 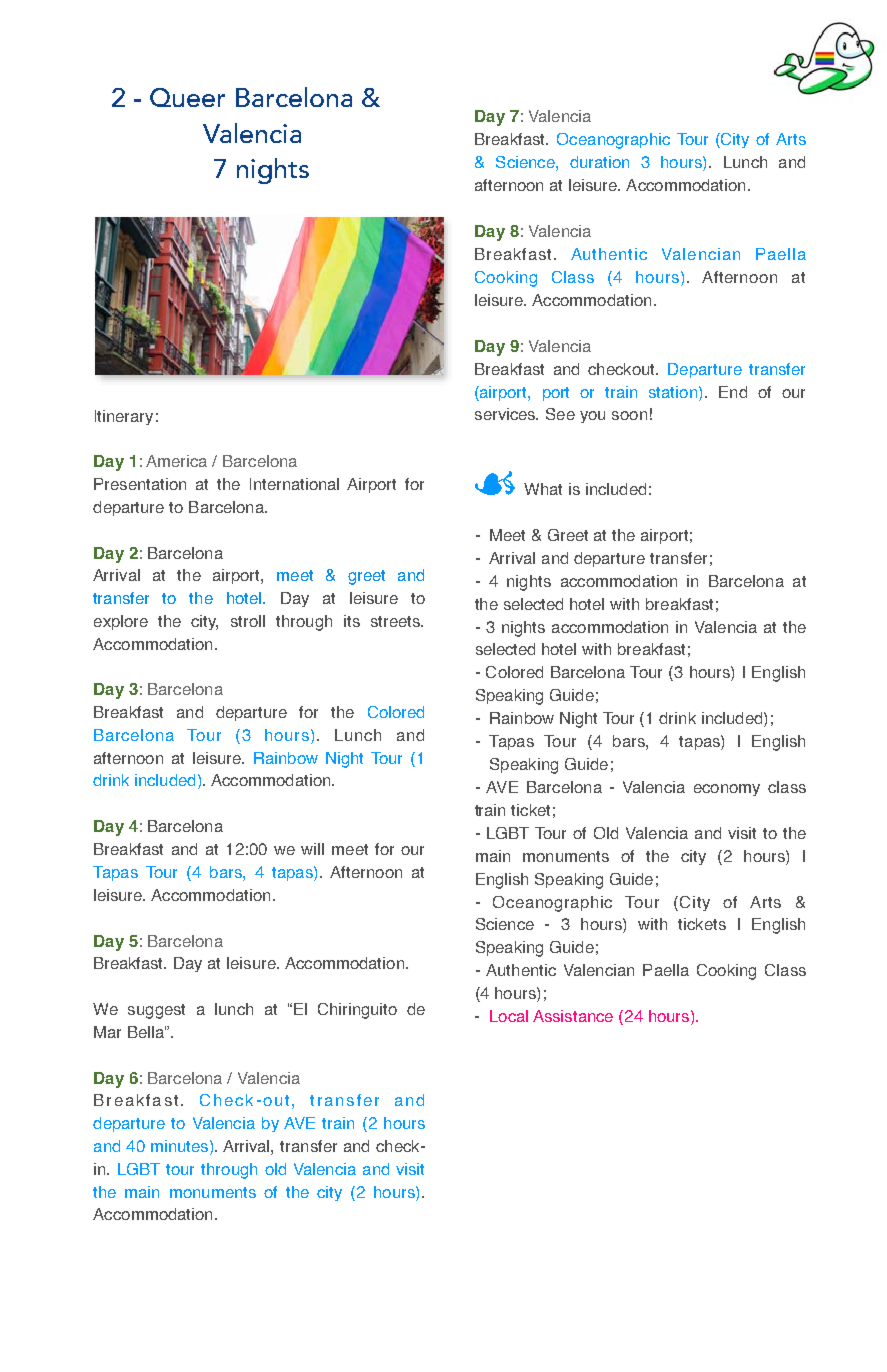 I want to click on What, so click(x=543, y=489).
